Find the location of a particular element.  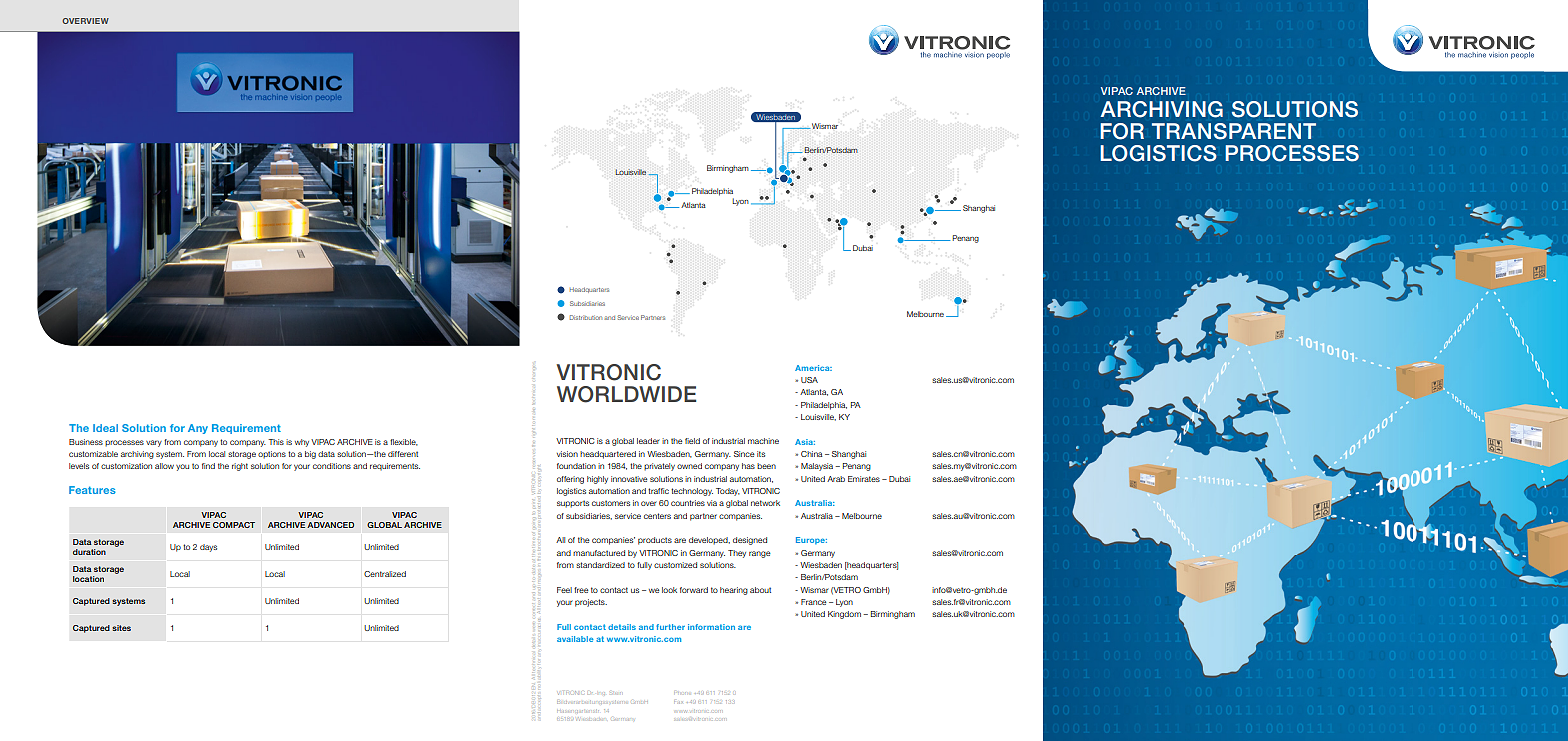

USA is located at coordinates (809, 380).
